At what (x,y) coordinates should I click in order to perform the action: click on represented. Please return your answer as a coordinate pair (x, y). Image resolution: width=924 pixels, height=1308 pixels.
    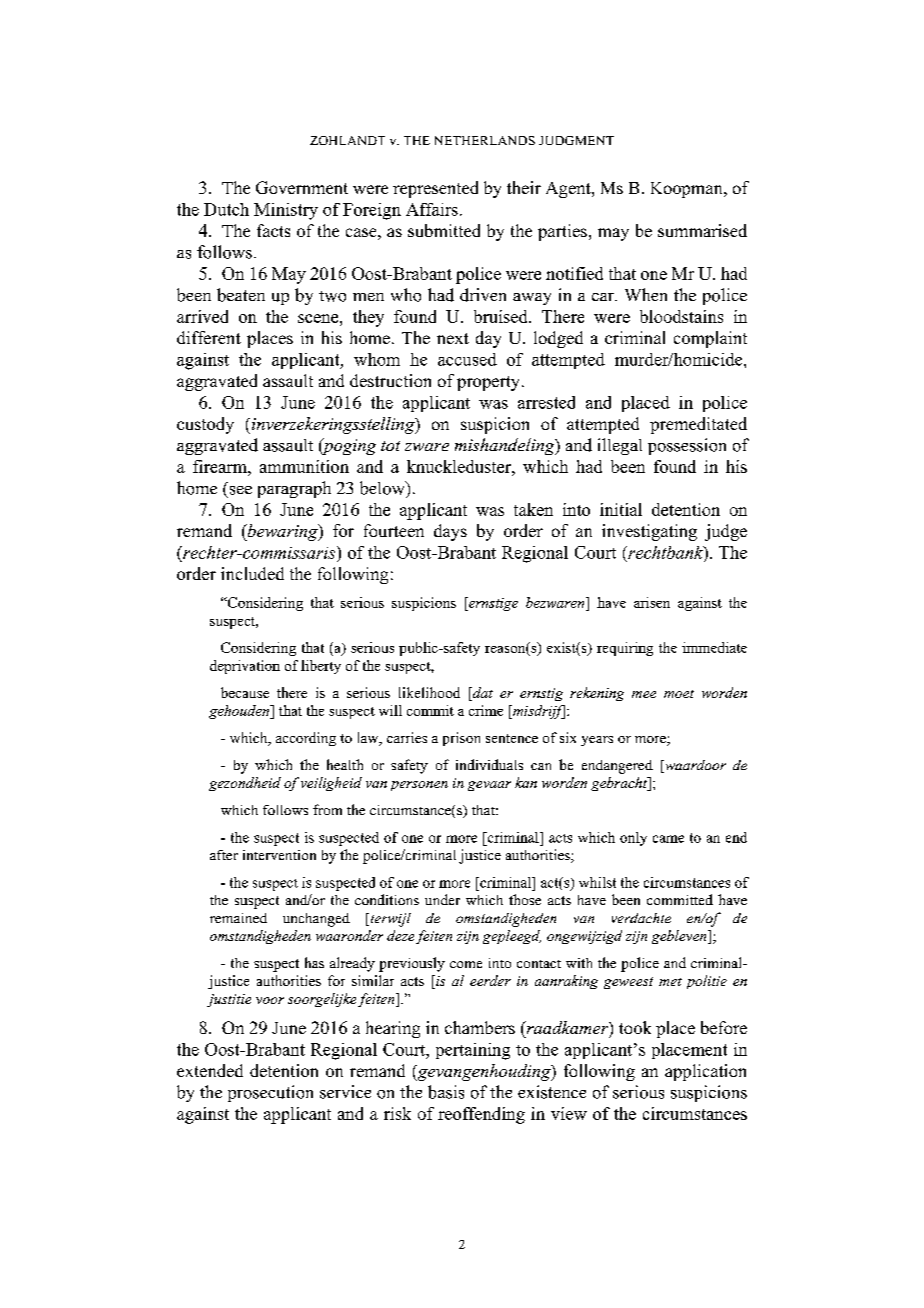
    Looking at the image, I should click on (435, 189).
